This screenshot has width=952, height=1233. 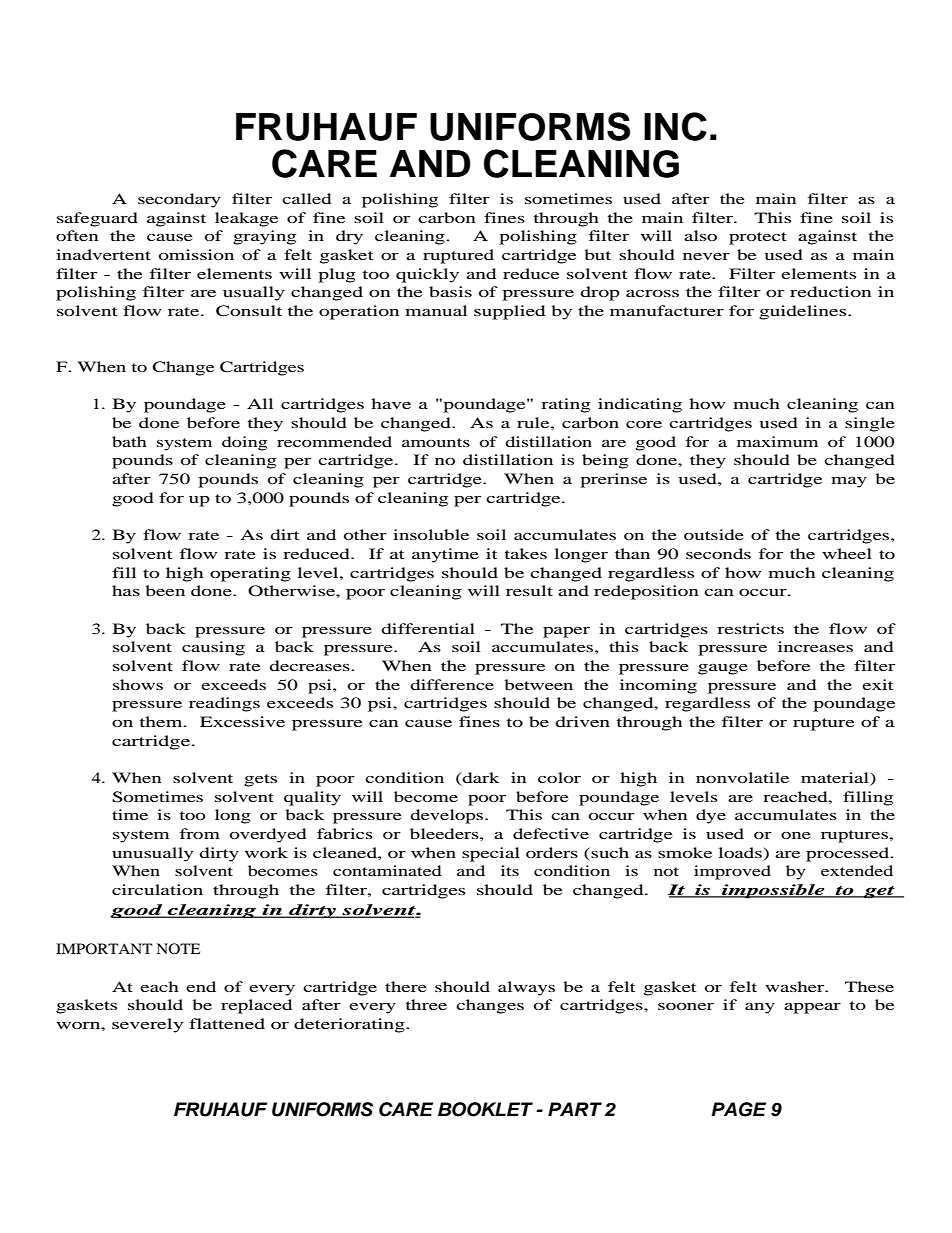 I want to click on severely, so click(x=147, y=1025).
